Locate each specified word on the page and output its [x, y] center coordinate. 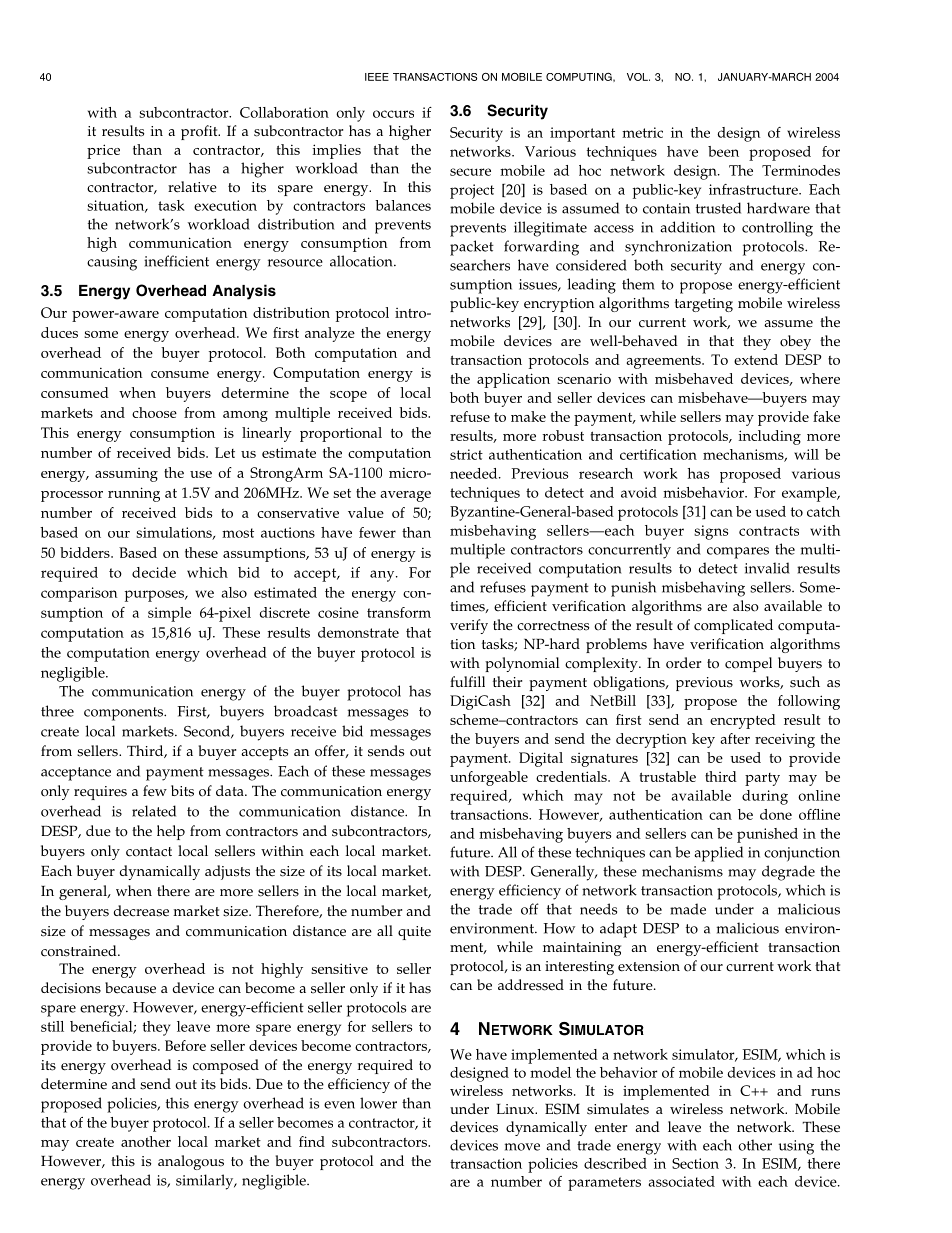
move [522, 1147]
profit [200, 132]
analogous [191, 1162]
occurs [393, 114]
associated [682, 1181]
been [723, 151]
